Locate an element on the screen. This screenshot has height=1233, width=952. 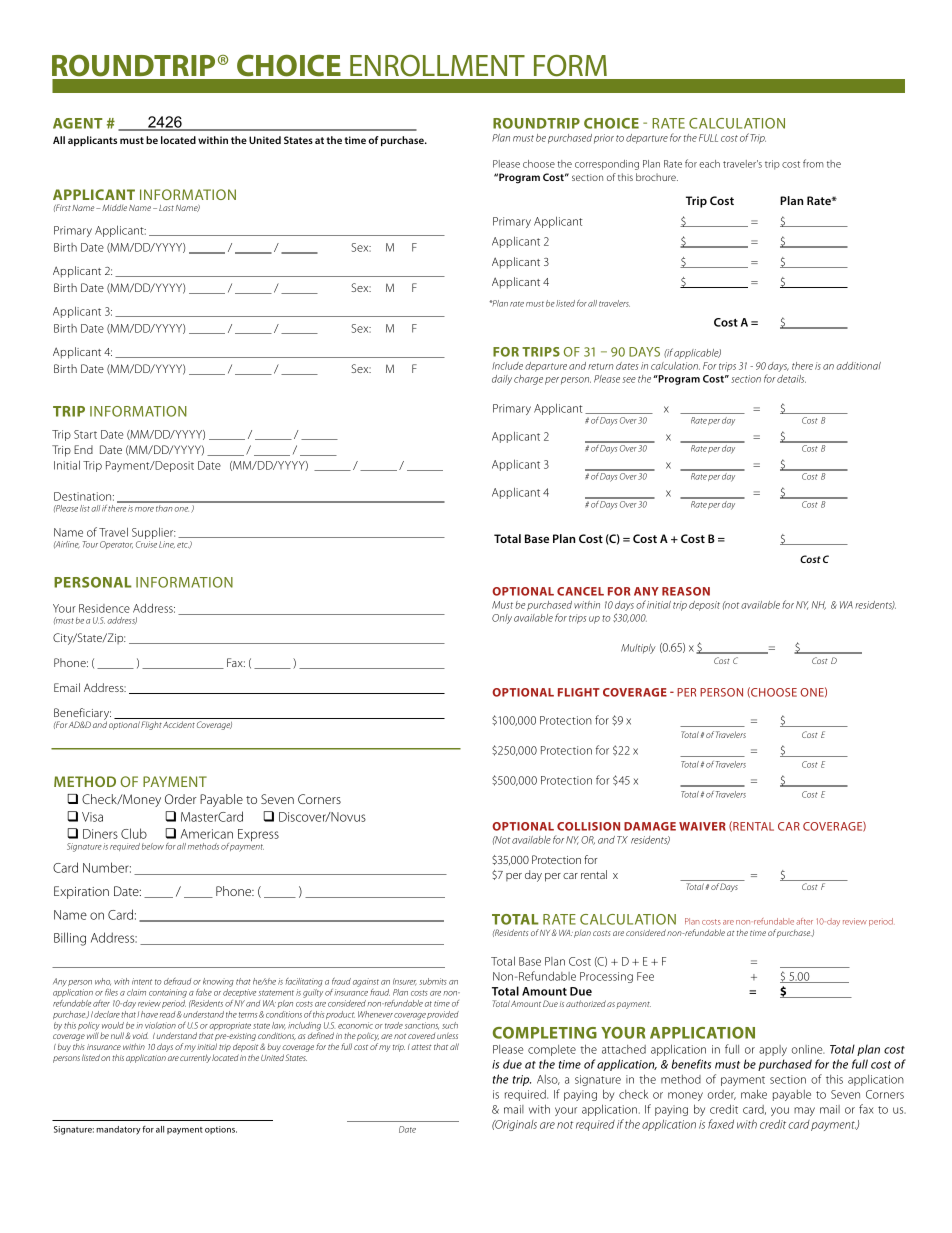
COLLISION is located at coordinates (588, 826).
